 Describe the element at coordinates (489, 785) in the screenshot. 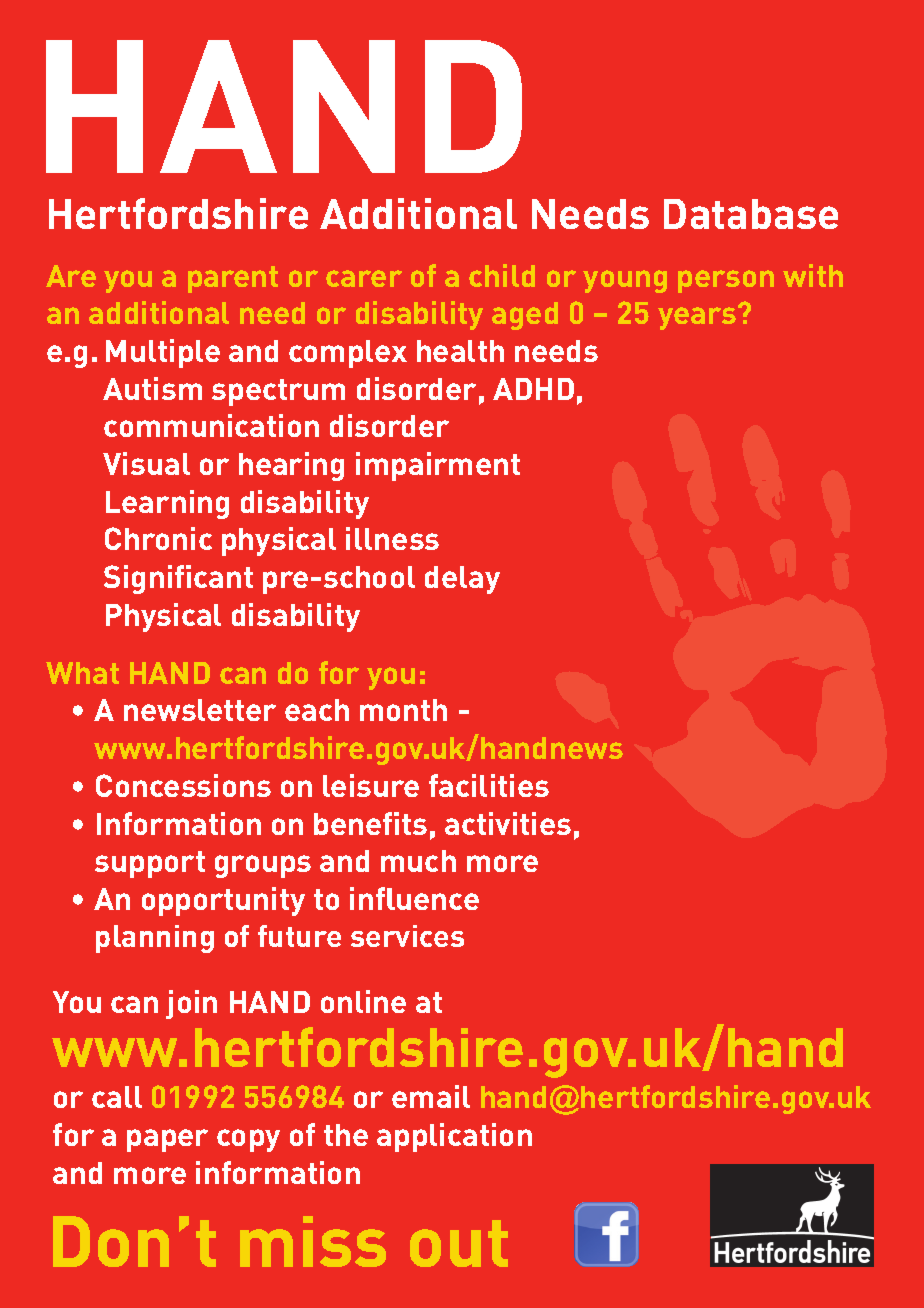

I see `facilities` at that location.
